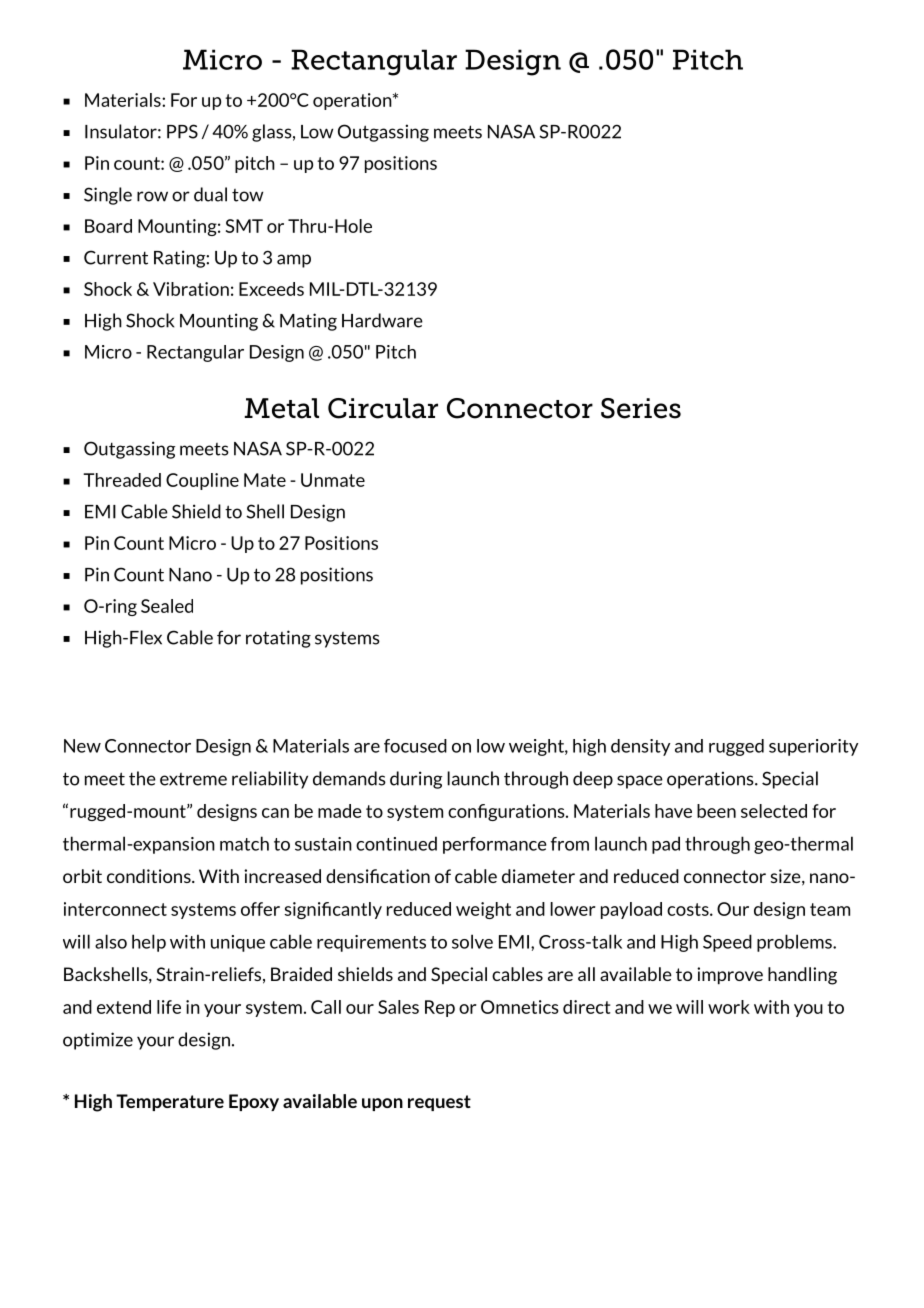 This document has width=924, height=1308. Describe the element at coordinates (439, 1103) in the document. I see `request` at that location.
